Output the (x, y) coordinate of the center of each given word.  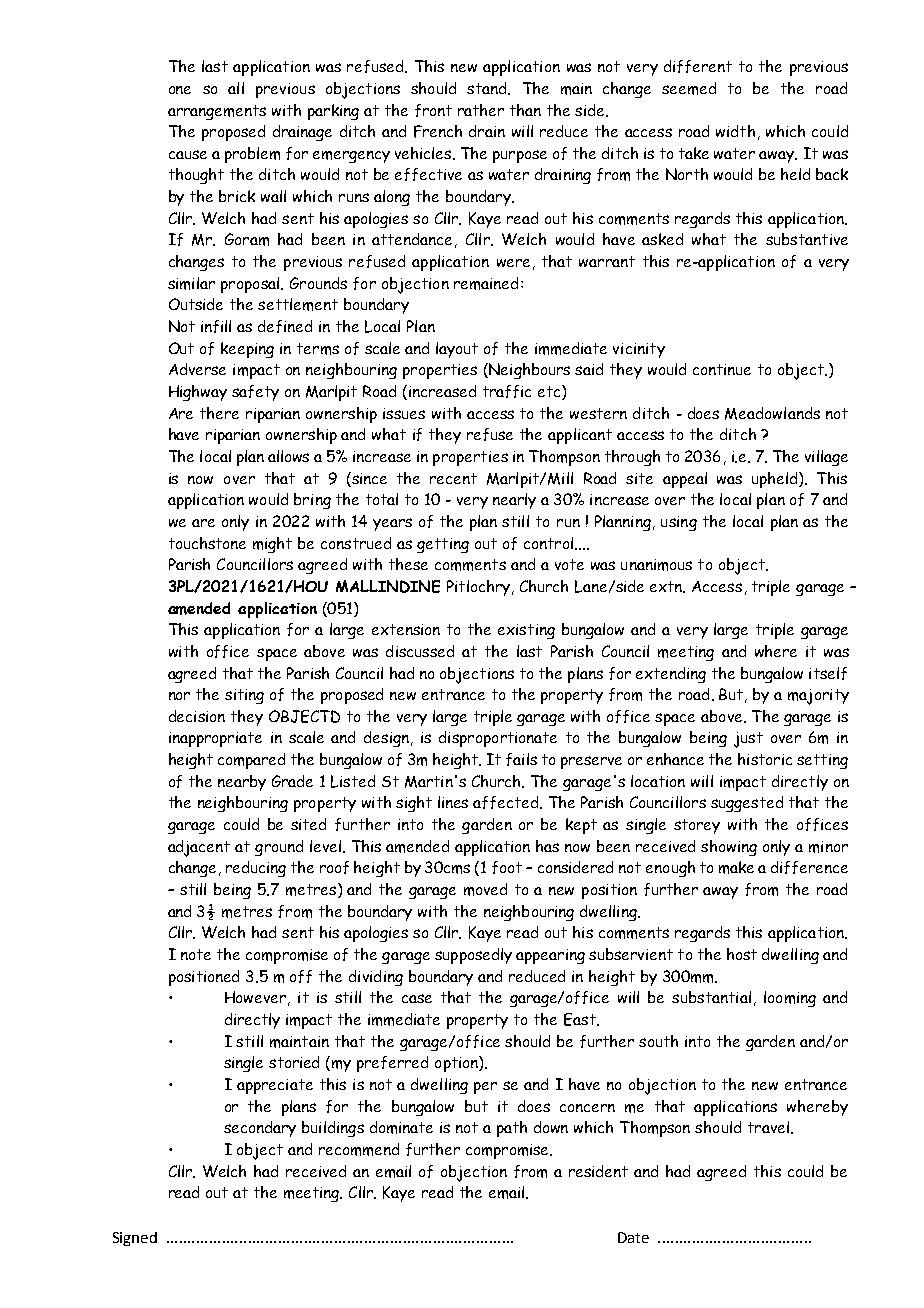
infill (216, 326)
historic (765, 759)
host (742, 954)
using (679, 523)
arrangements (217, 112)
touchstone (207, 543)
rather (481, 110)
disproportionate (498, 739)
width (735, 131)
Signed (135, 1239)
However (255, 997)
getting (443, 545)
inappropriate (215, 739)
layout (457, 350)
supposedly (473, 956)
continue (722, 369)
